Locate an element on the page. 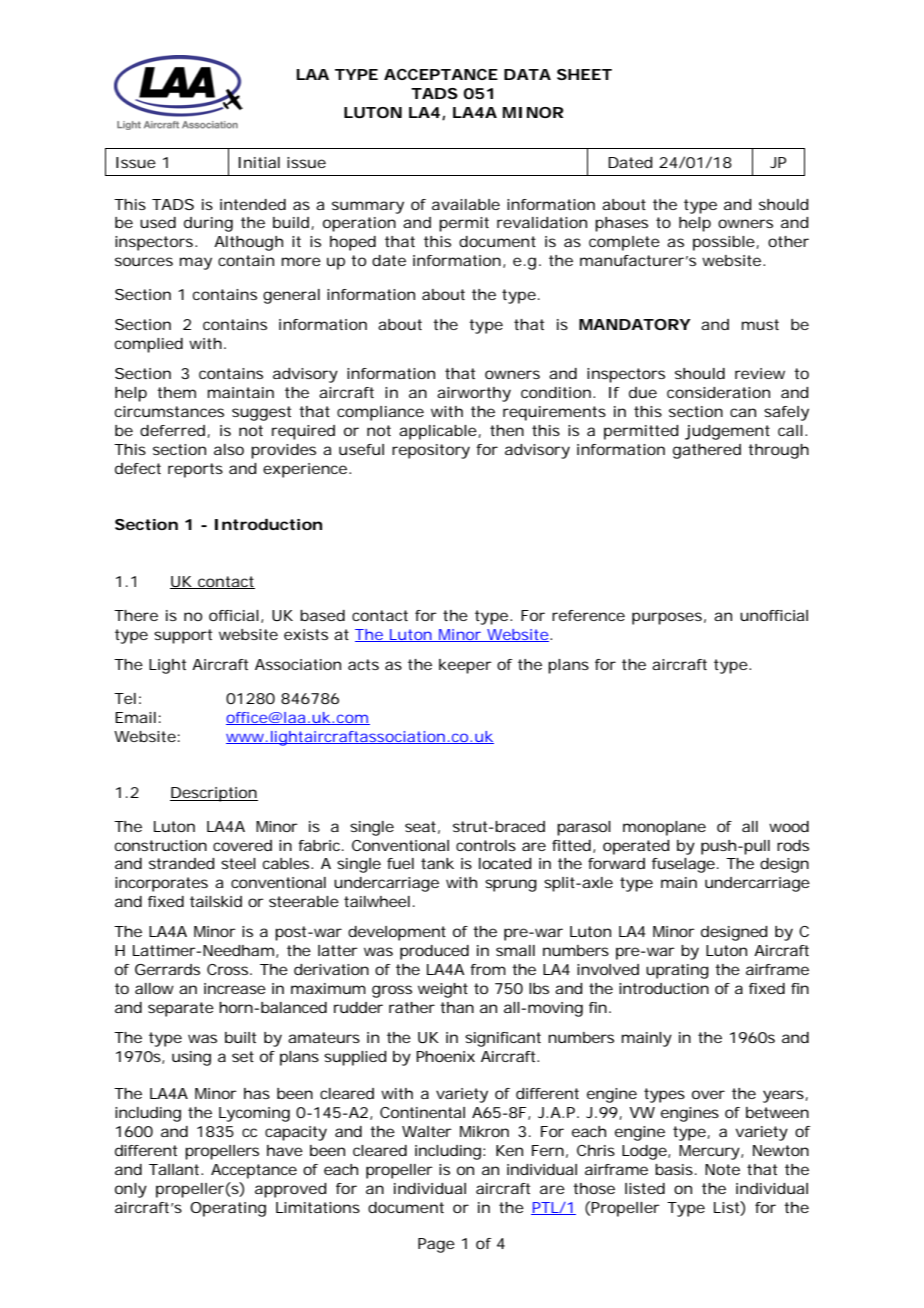  support is located at coordinates (183, 636).
